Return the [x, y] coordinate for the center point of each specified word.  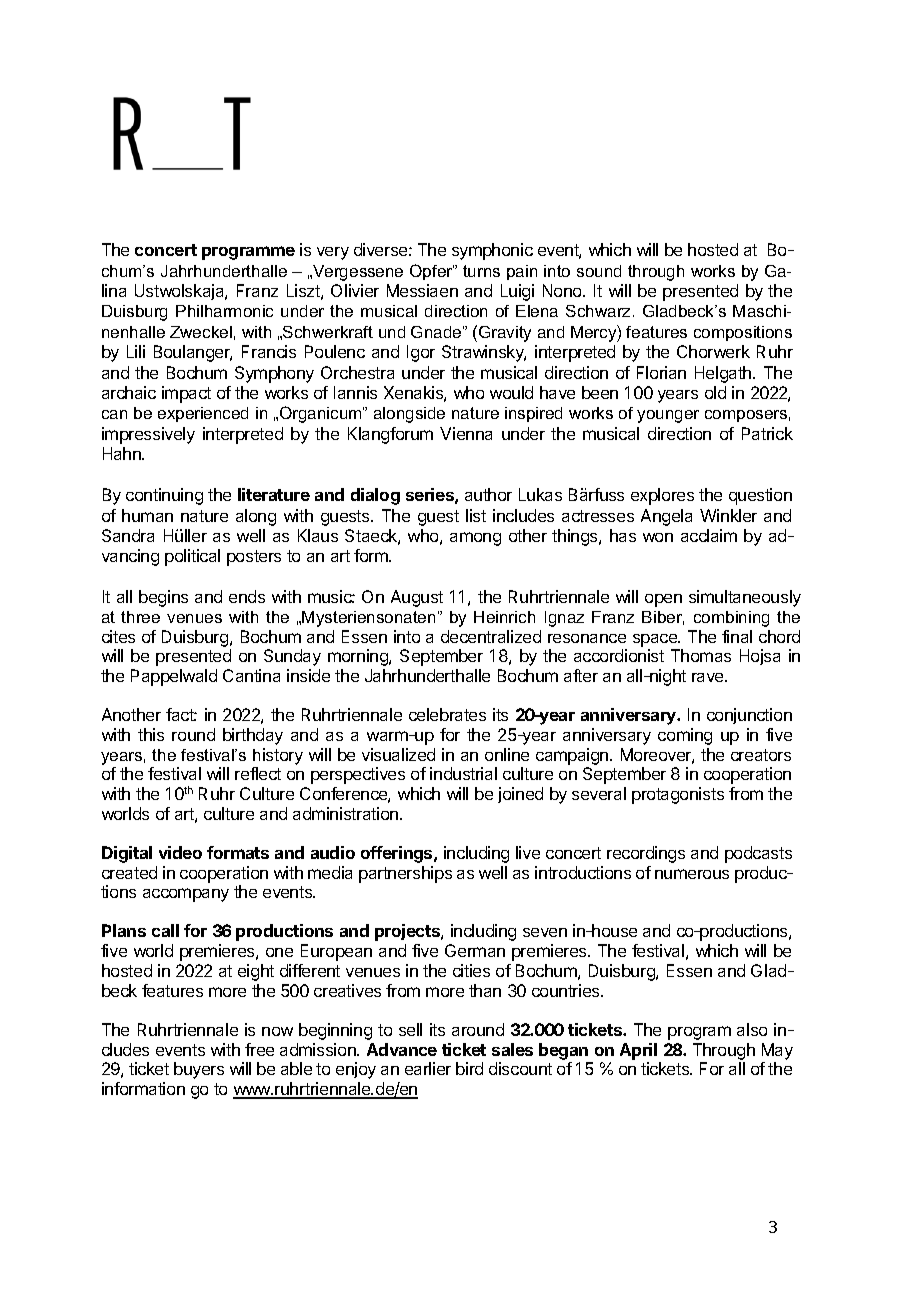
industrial [463, 773]
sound [599, 271]
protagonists [678, 795]
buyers [199, 1070]
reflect [258, 773]
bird [469, 1068]
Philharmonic [224, 311]
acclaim [709, 535]
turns [481, 271]
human [147, 515]
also [752, 1029]
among [475, 539]
